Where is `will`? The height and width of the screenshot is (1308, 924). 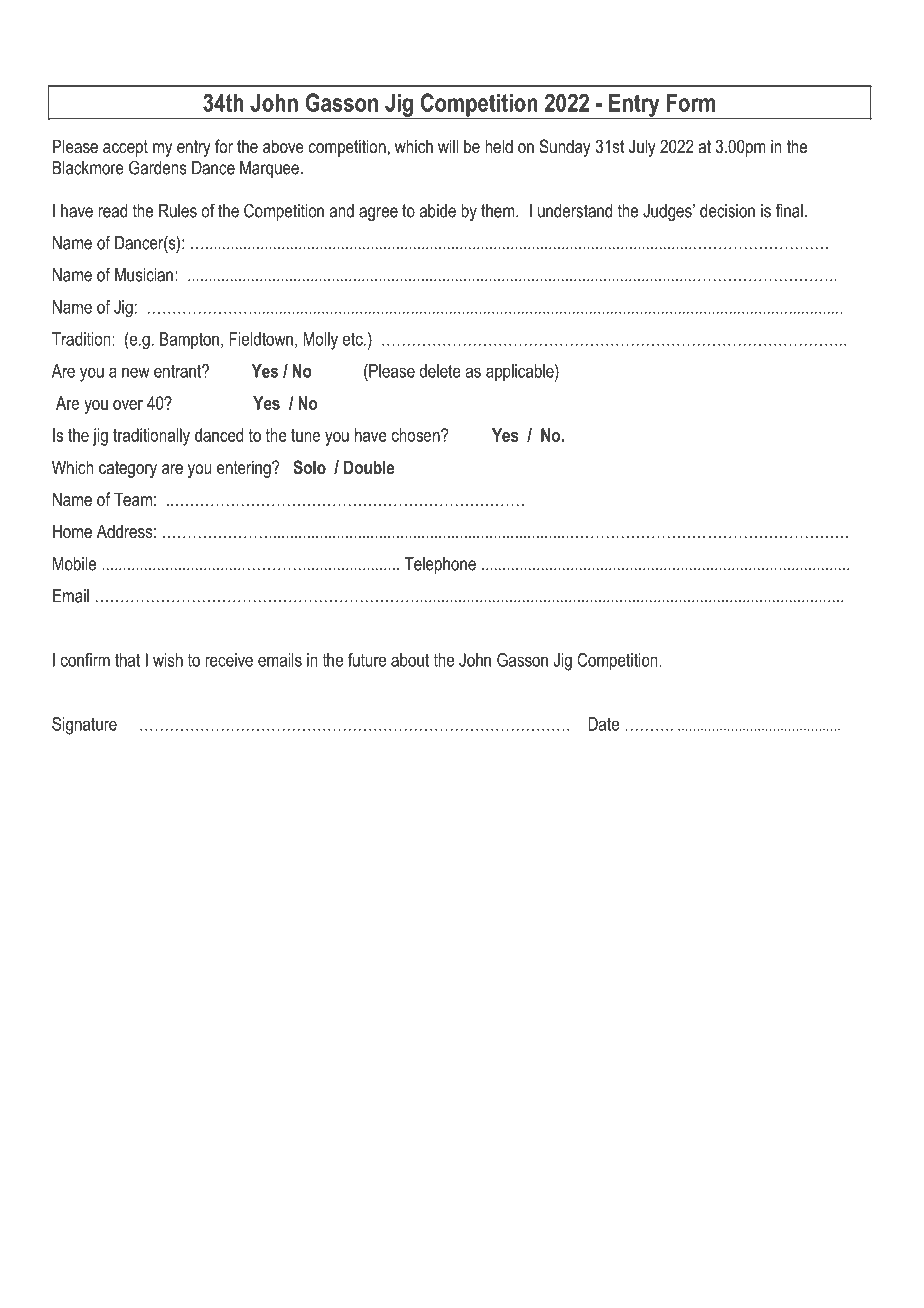 will is located at coordinates (448, 146).
